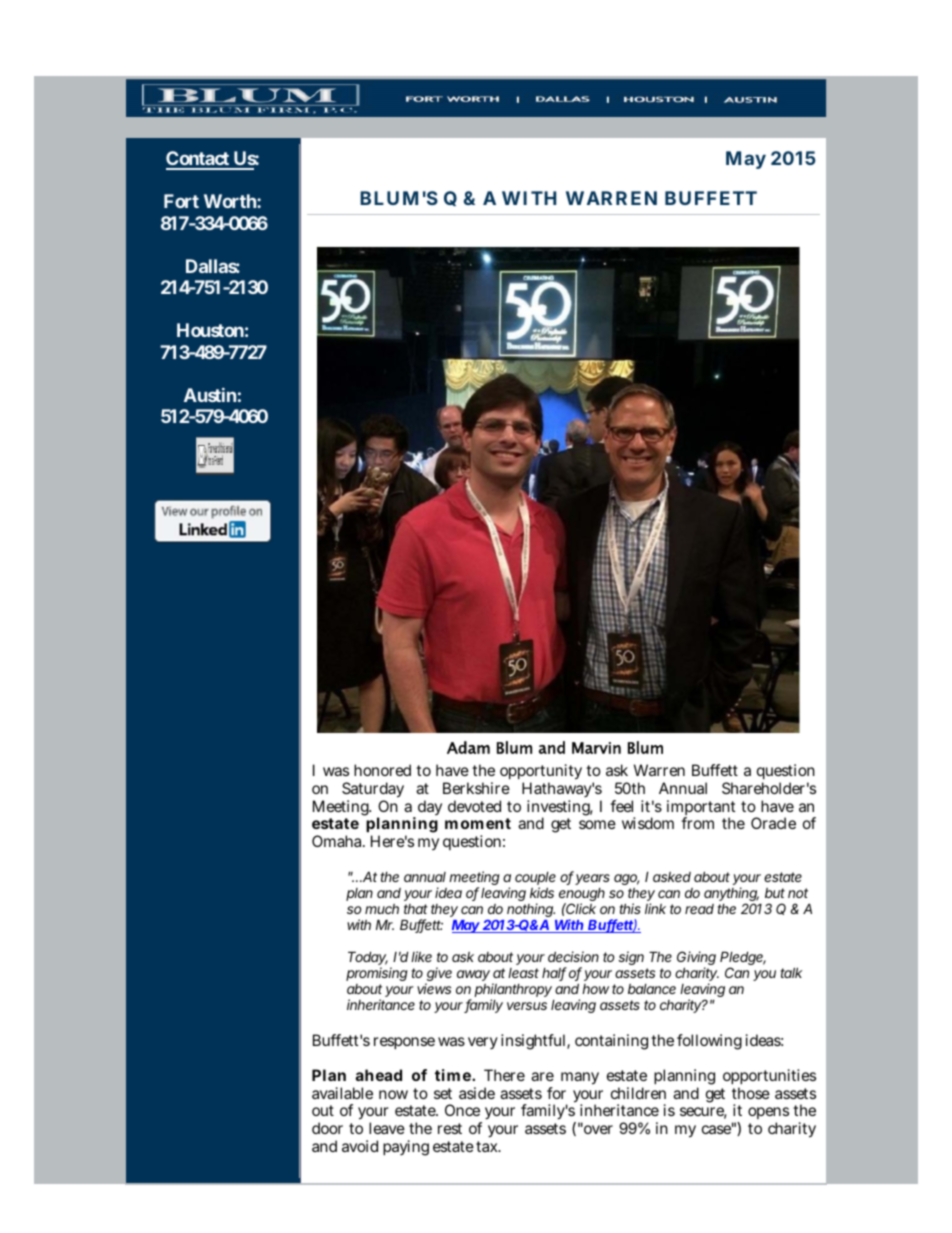 This page has height=1233, width=952. What do you see at coordinates (468, 747) in the page?
I see `Adam` at bounding box center [468, 747].
